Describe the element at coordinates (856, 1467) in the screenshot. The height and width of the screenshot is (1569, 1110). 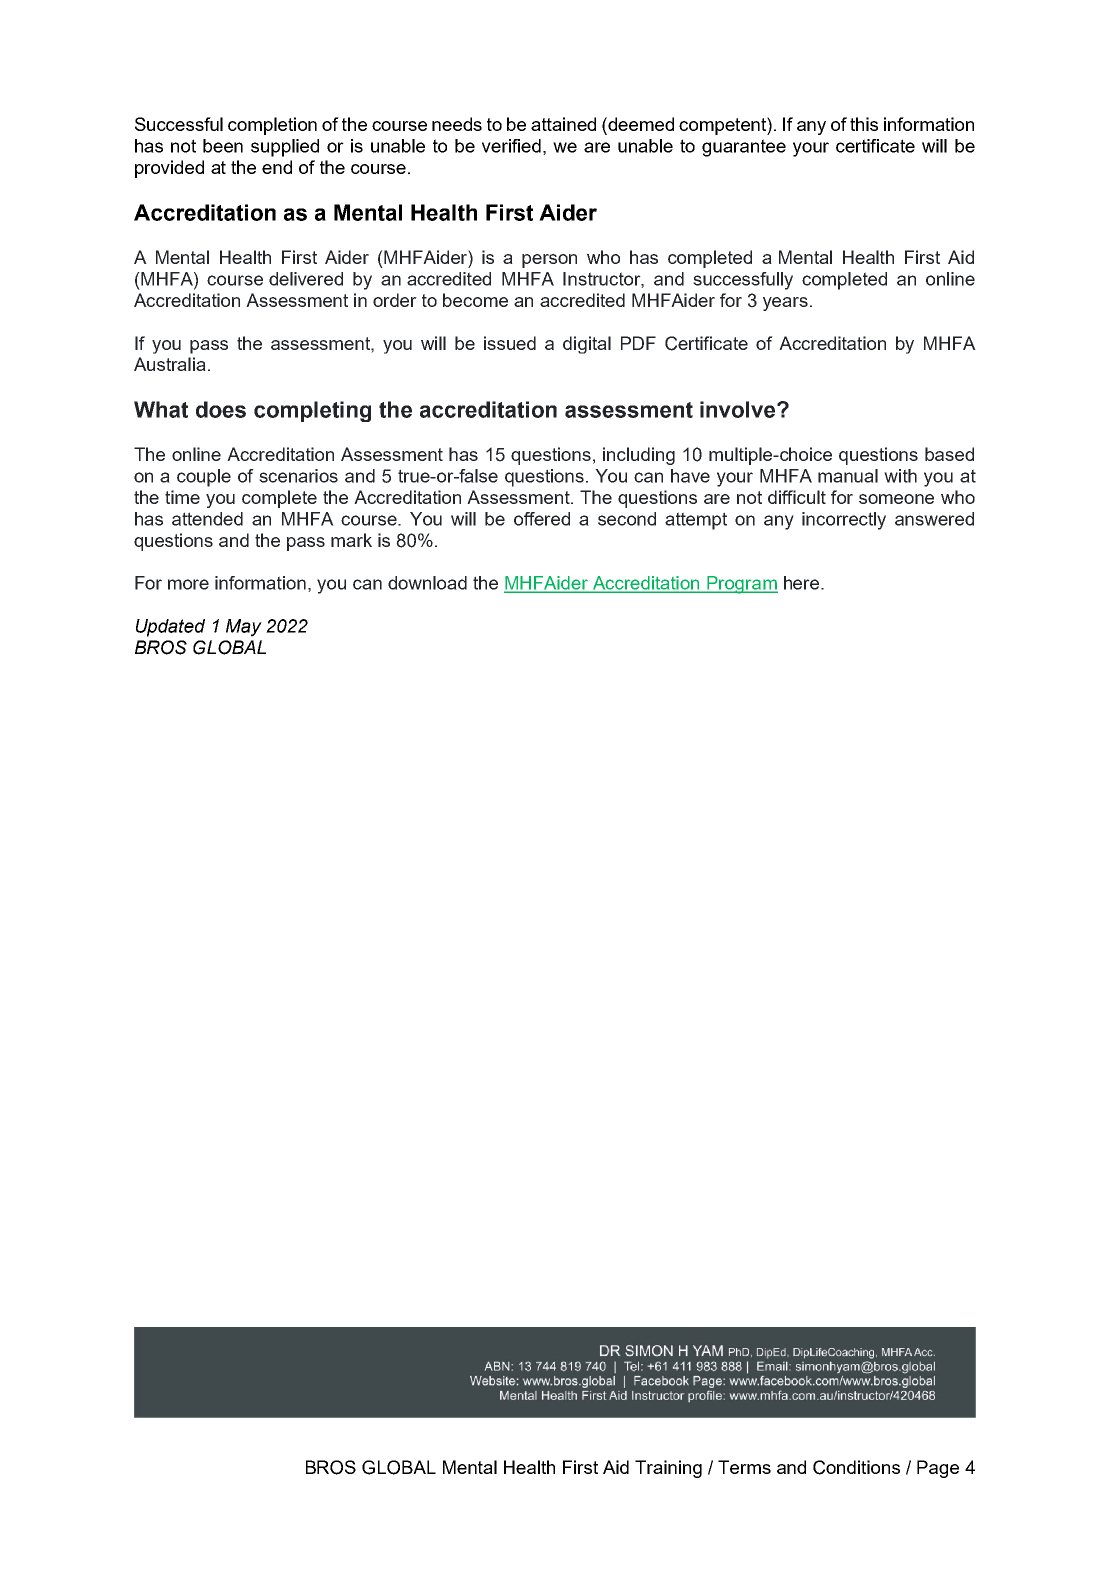
I see `Conditions` at that location.
